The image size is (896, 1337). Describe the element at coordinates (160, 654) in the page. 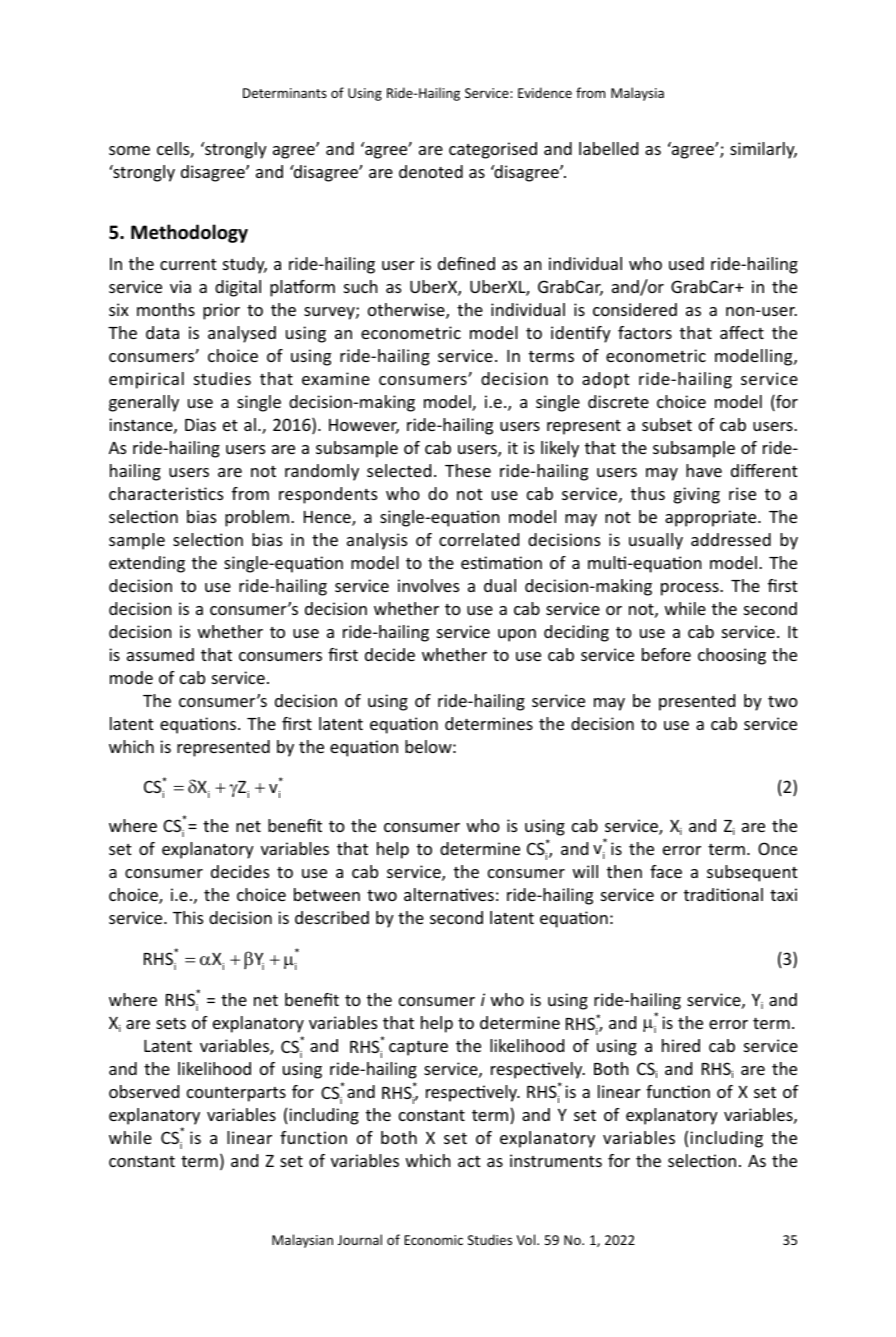

I see `assumed` at that location.
